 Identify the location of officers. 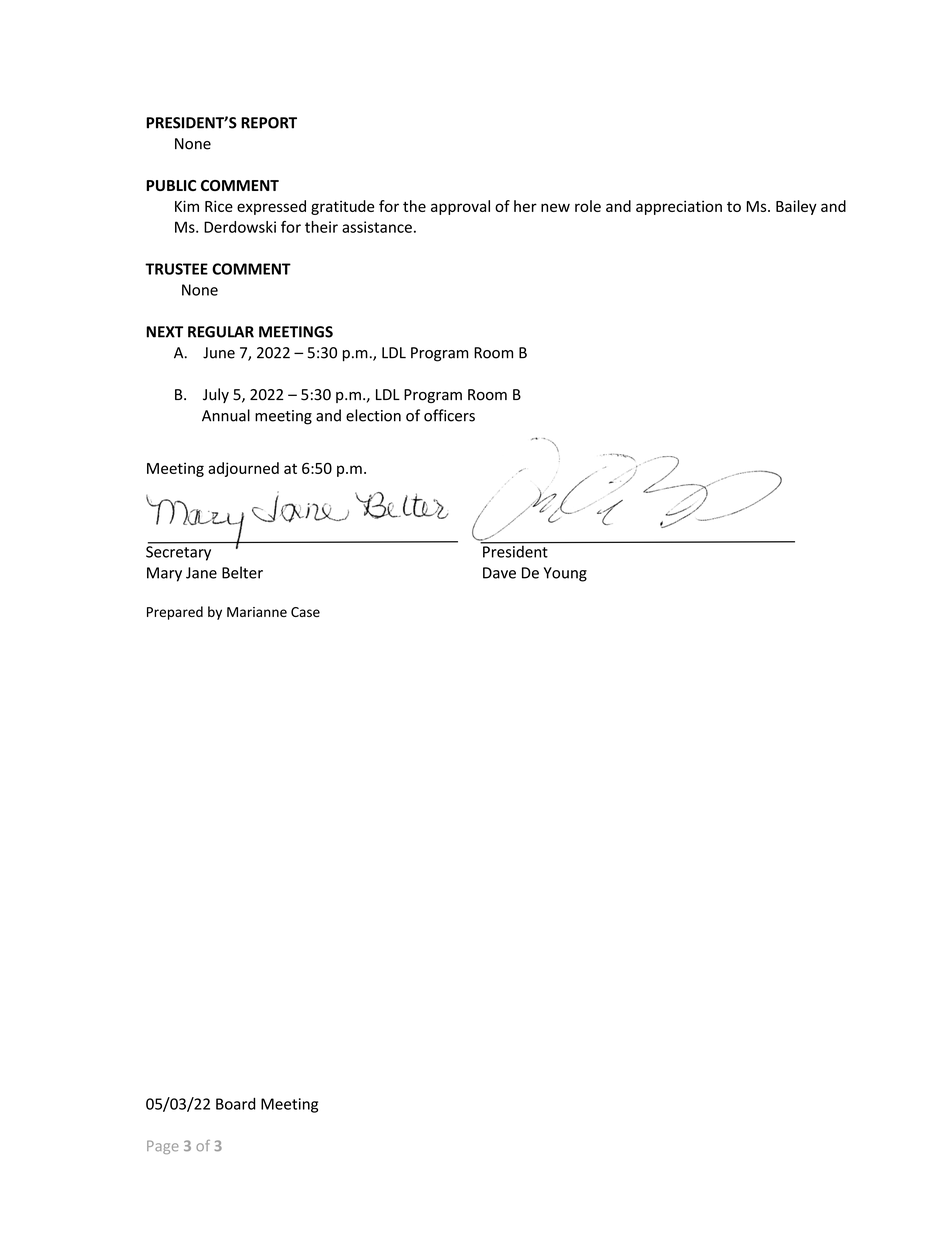
(449, 415).
